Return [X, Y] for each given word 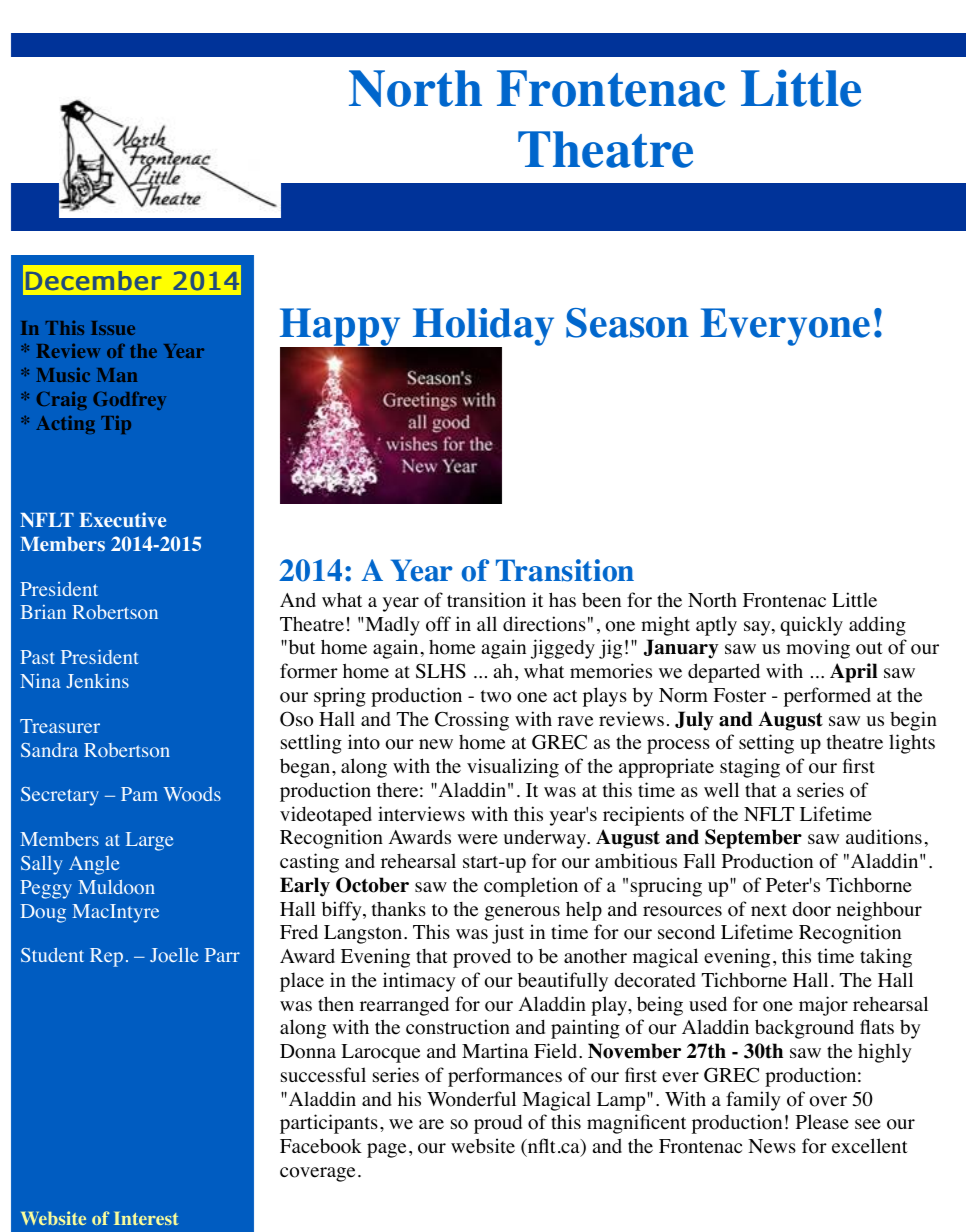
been [601, 600]
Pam [139, 794]
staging [750, 768]
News [772, 1146]
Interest [146, 1218]
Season [627, 323]
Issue [113, 328]
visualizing [513, 768]
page [386, 1150]
